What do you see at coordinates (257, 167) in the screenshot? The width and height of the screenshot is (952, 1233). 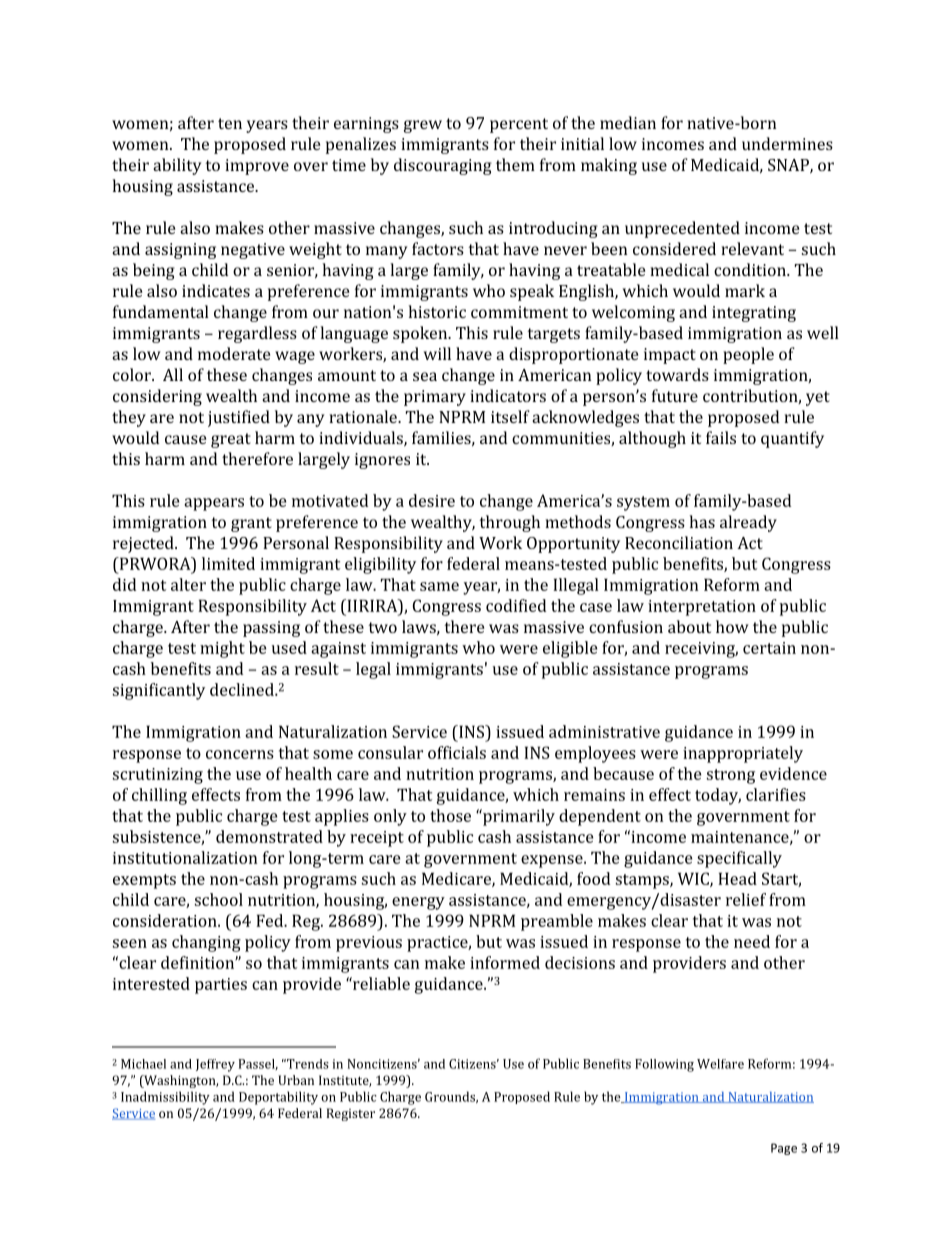 I see `improve` at bounding box center [257, 167].
